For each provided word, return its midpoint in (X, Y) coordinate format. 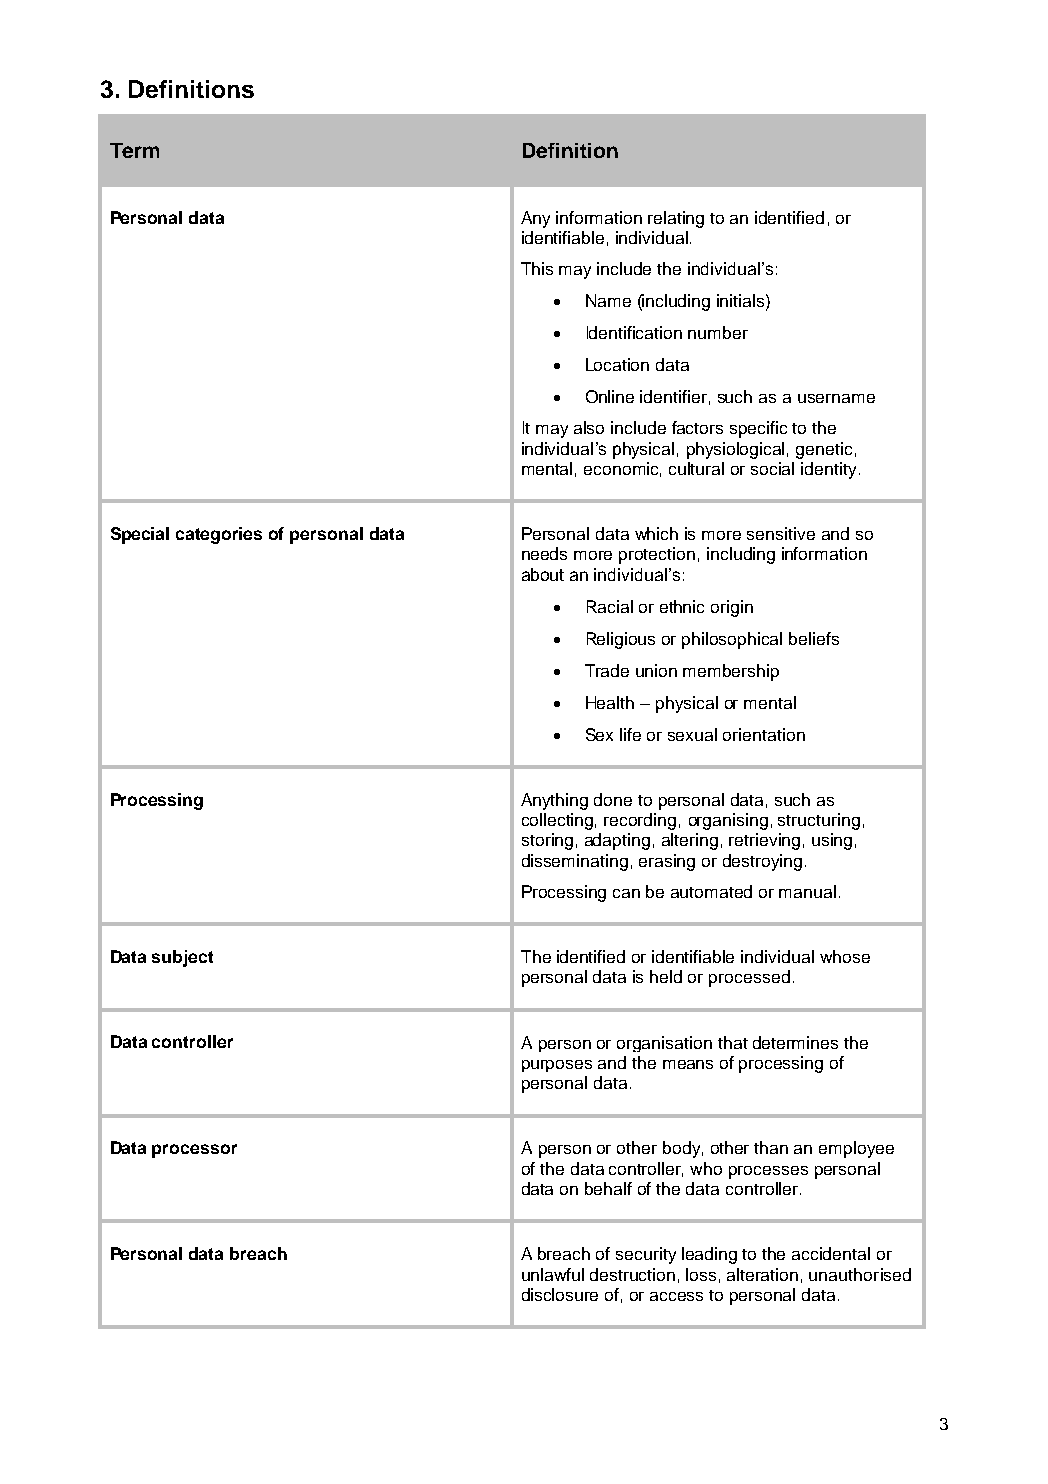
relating (676, 219)
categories (219, 535)
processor (194, 1151)
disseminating (575, 862)
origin (732, 608)
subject (182, 958)
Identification (634, 332)
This (537, 268)
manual (807, 891)
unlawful (553, 1274)
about (543, 574)
